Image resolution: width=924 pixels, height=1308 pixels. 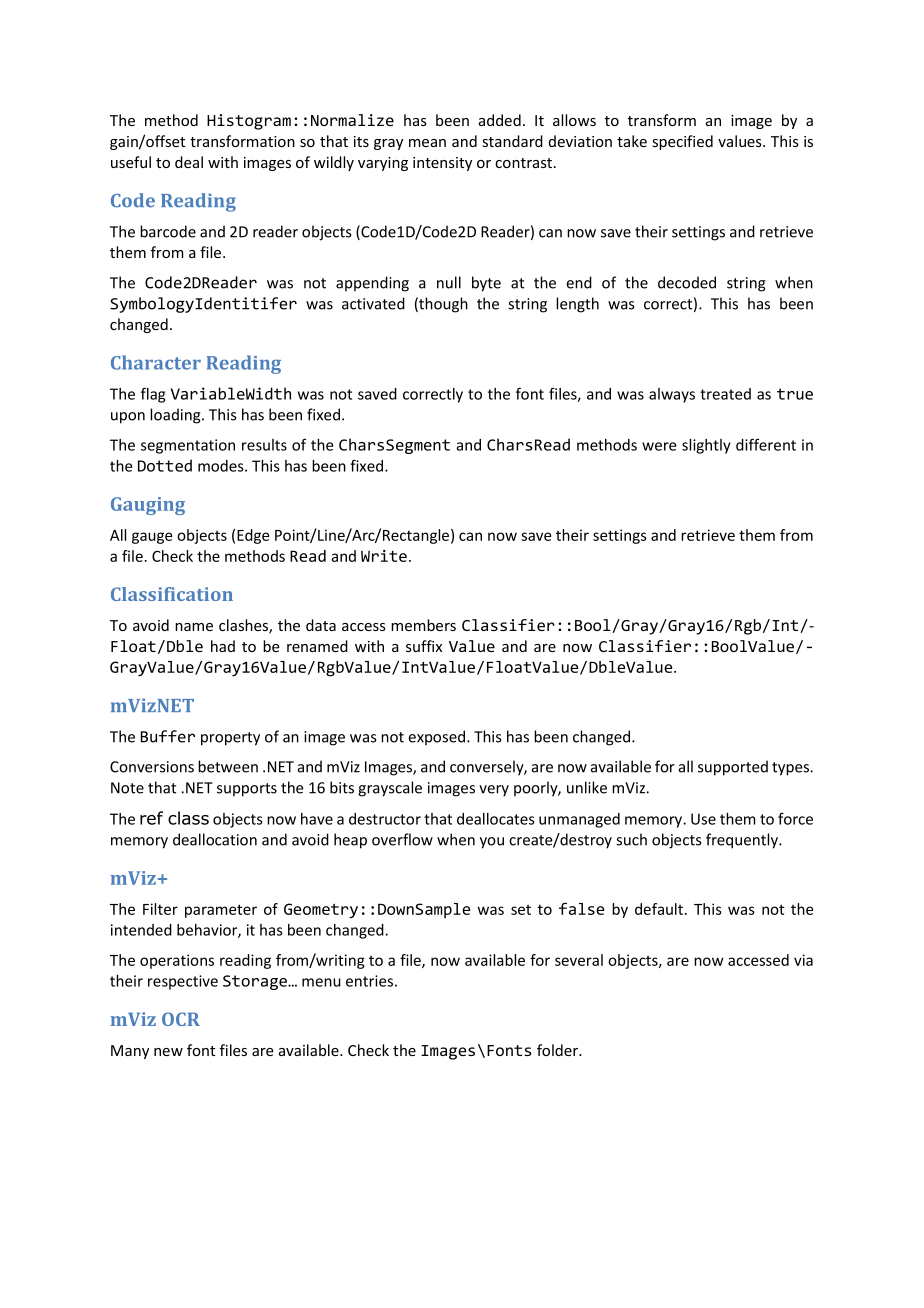 What do you see at coordinates (706, 446) in the image?
I see `slightly` at bounding box center [706, 446].
